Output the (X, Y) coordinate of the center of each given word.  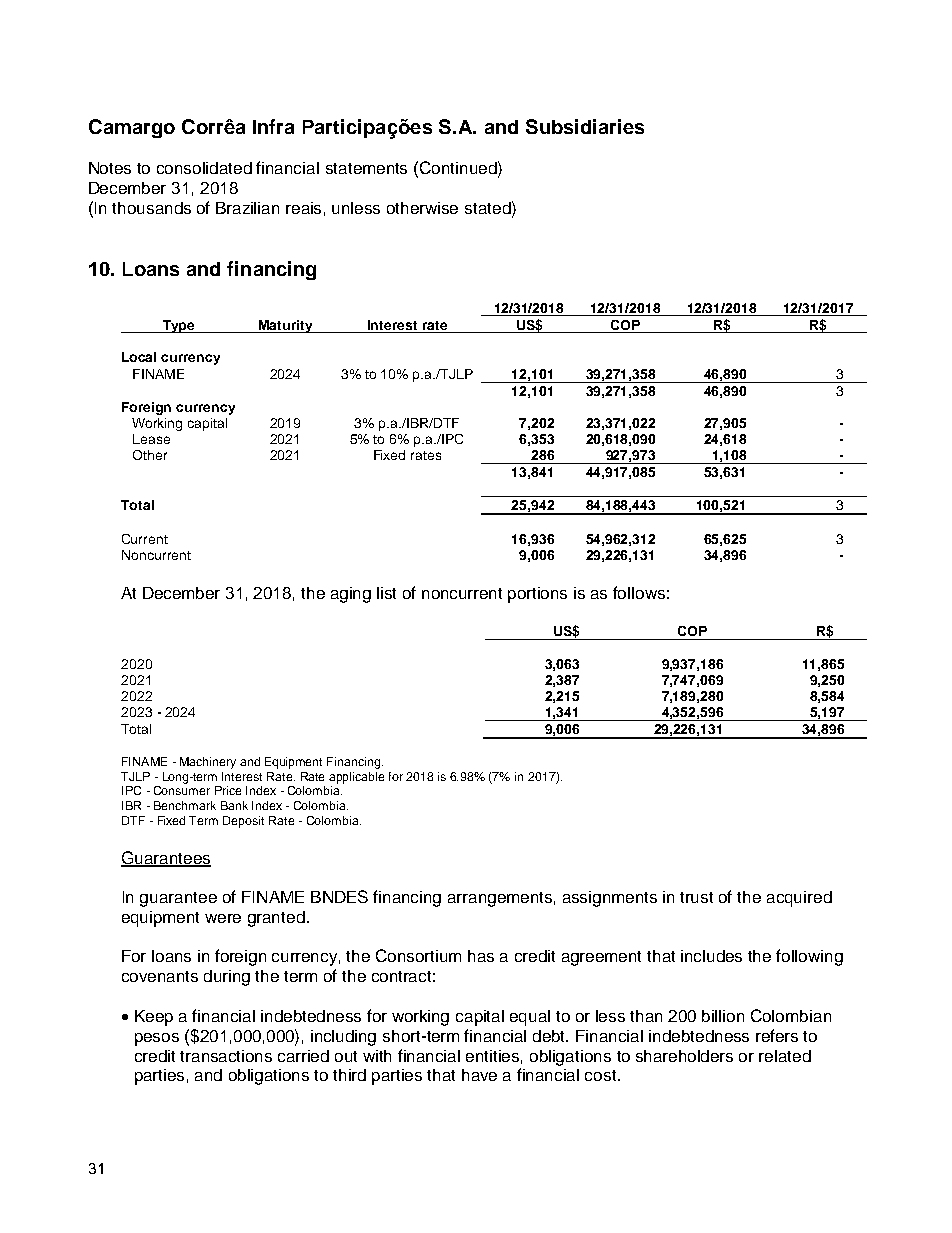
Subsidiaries (585, 126)
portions (537, 595)
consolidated (204, 168)
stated (489, 207)
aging (351, 595)
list (386, 593)
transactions (226, 1056)
